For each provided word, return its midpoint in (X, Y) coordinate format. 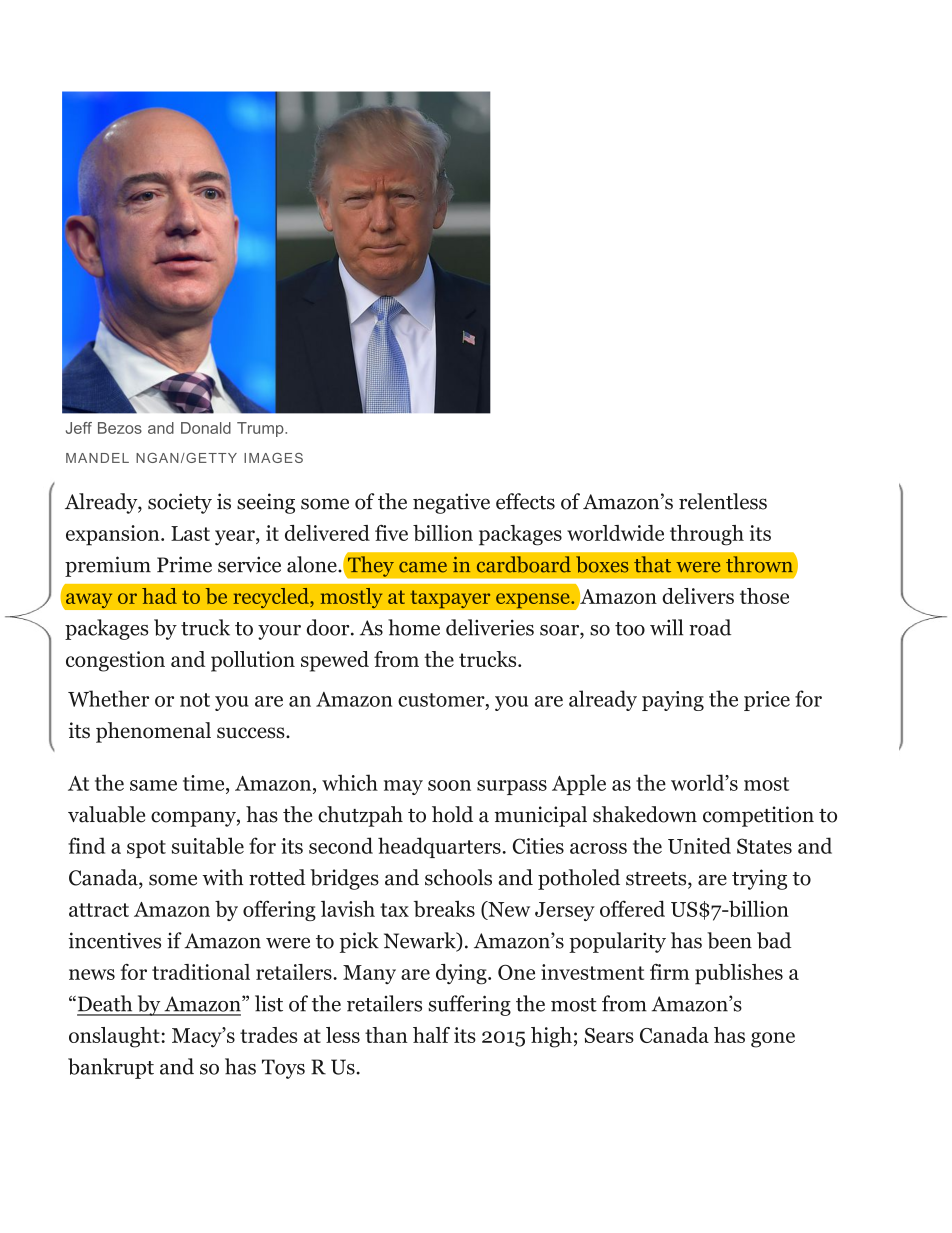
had (159, 596)
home (414, 627)
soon (449, 785)
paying (673, 701)
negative (451, 503)
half (431, 1035)
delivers (698, 596)
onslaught (115, 1037)
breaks (444, 909)
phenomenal (153, 732)
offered (632, 908)
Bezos (120, 428)
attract (99, 910)
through (707, 535)
